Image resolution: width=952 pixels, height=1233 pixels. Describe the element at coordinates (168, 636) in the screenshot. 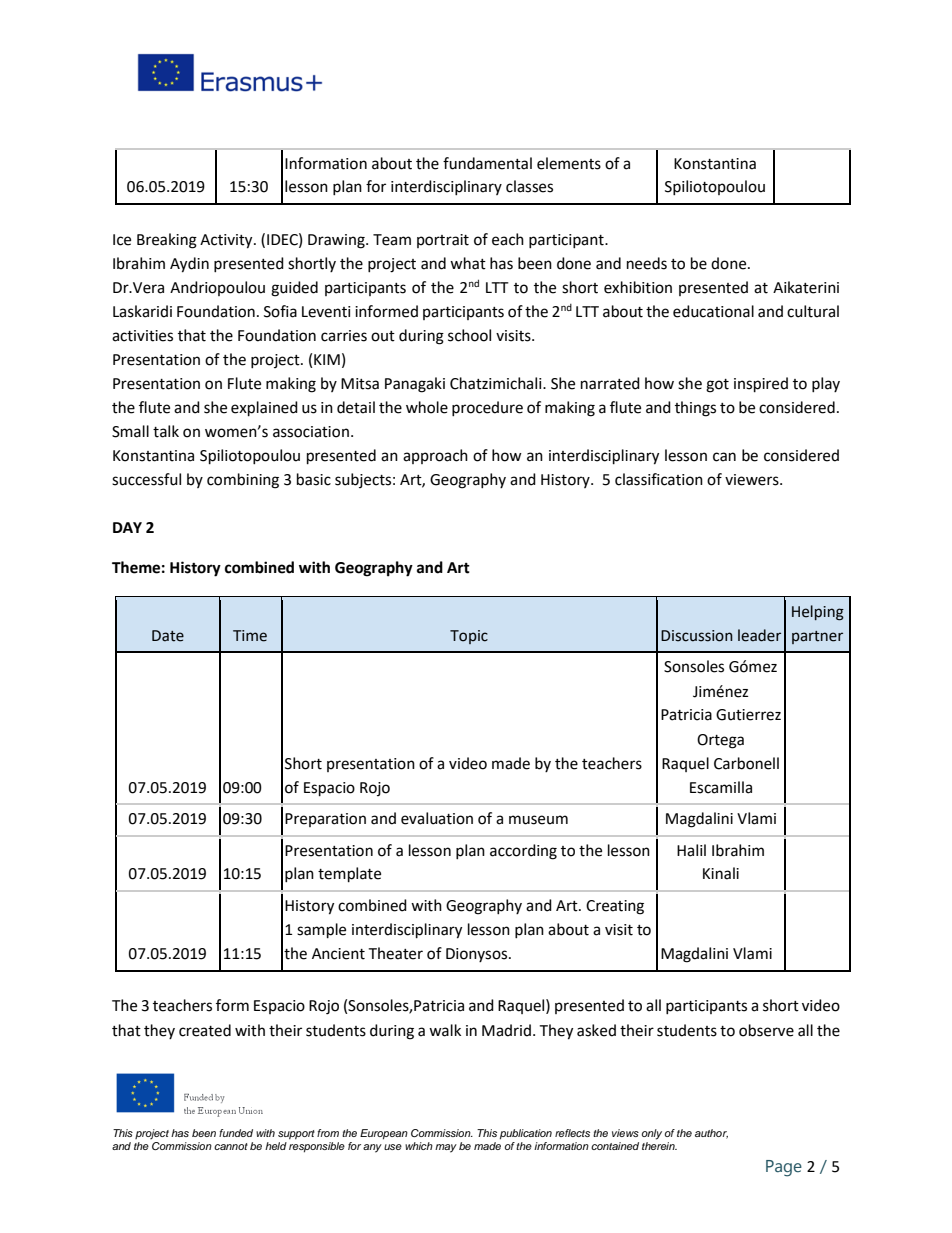

I see `Date` at that location.
